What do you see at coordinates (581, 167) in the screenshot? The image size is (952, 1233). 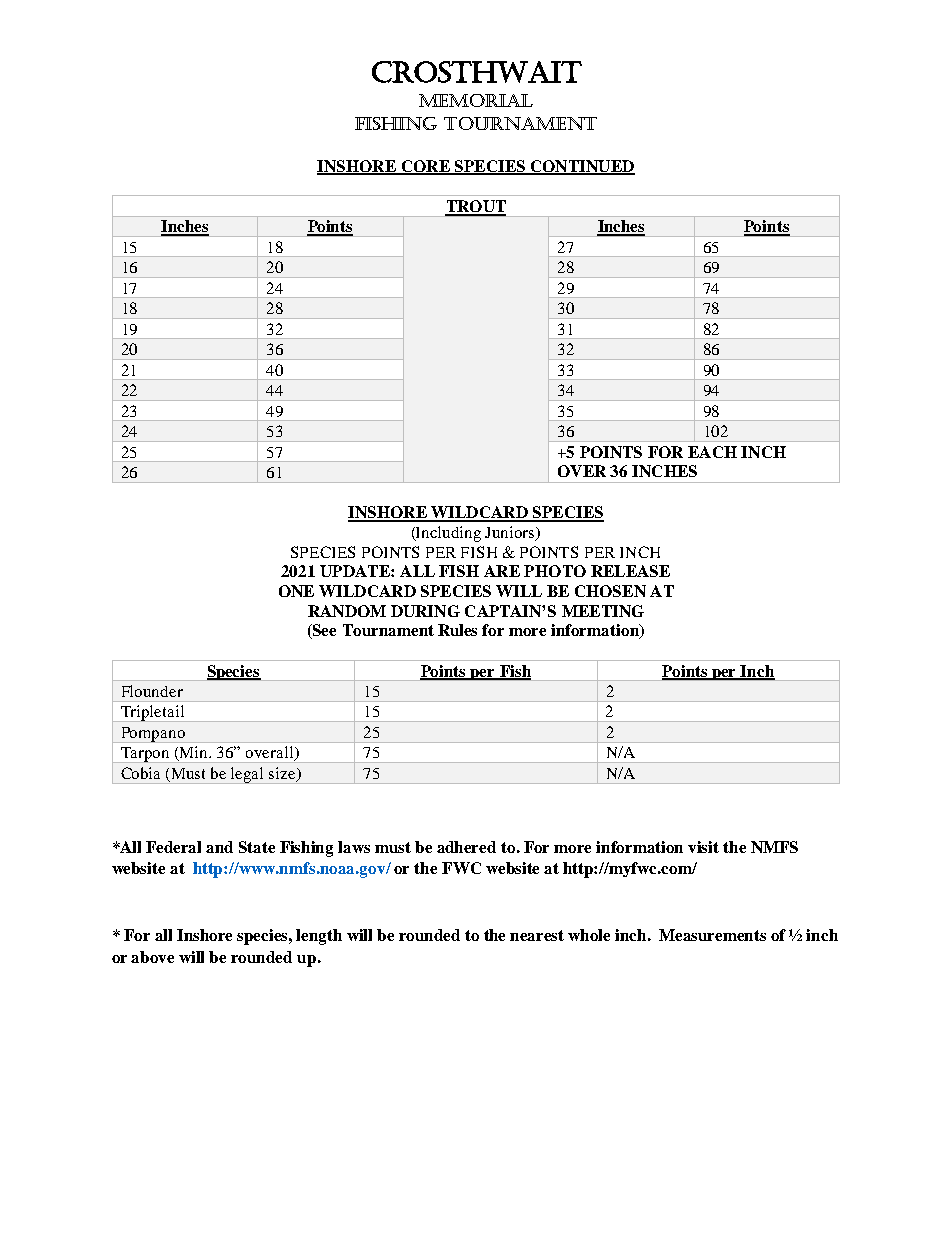 I see `CONTINUED` at bounding box center [581, 167].
